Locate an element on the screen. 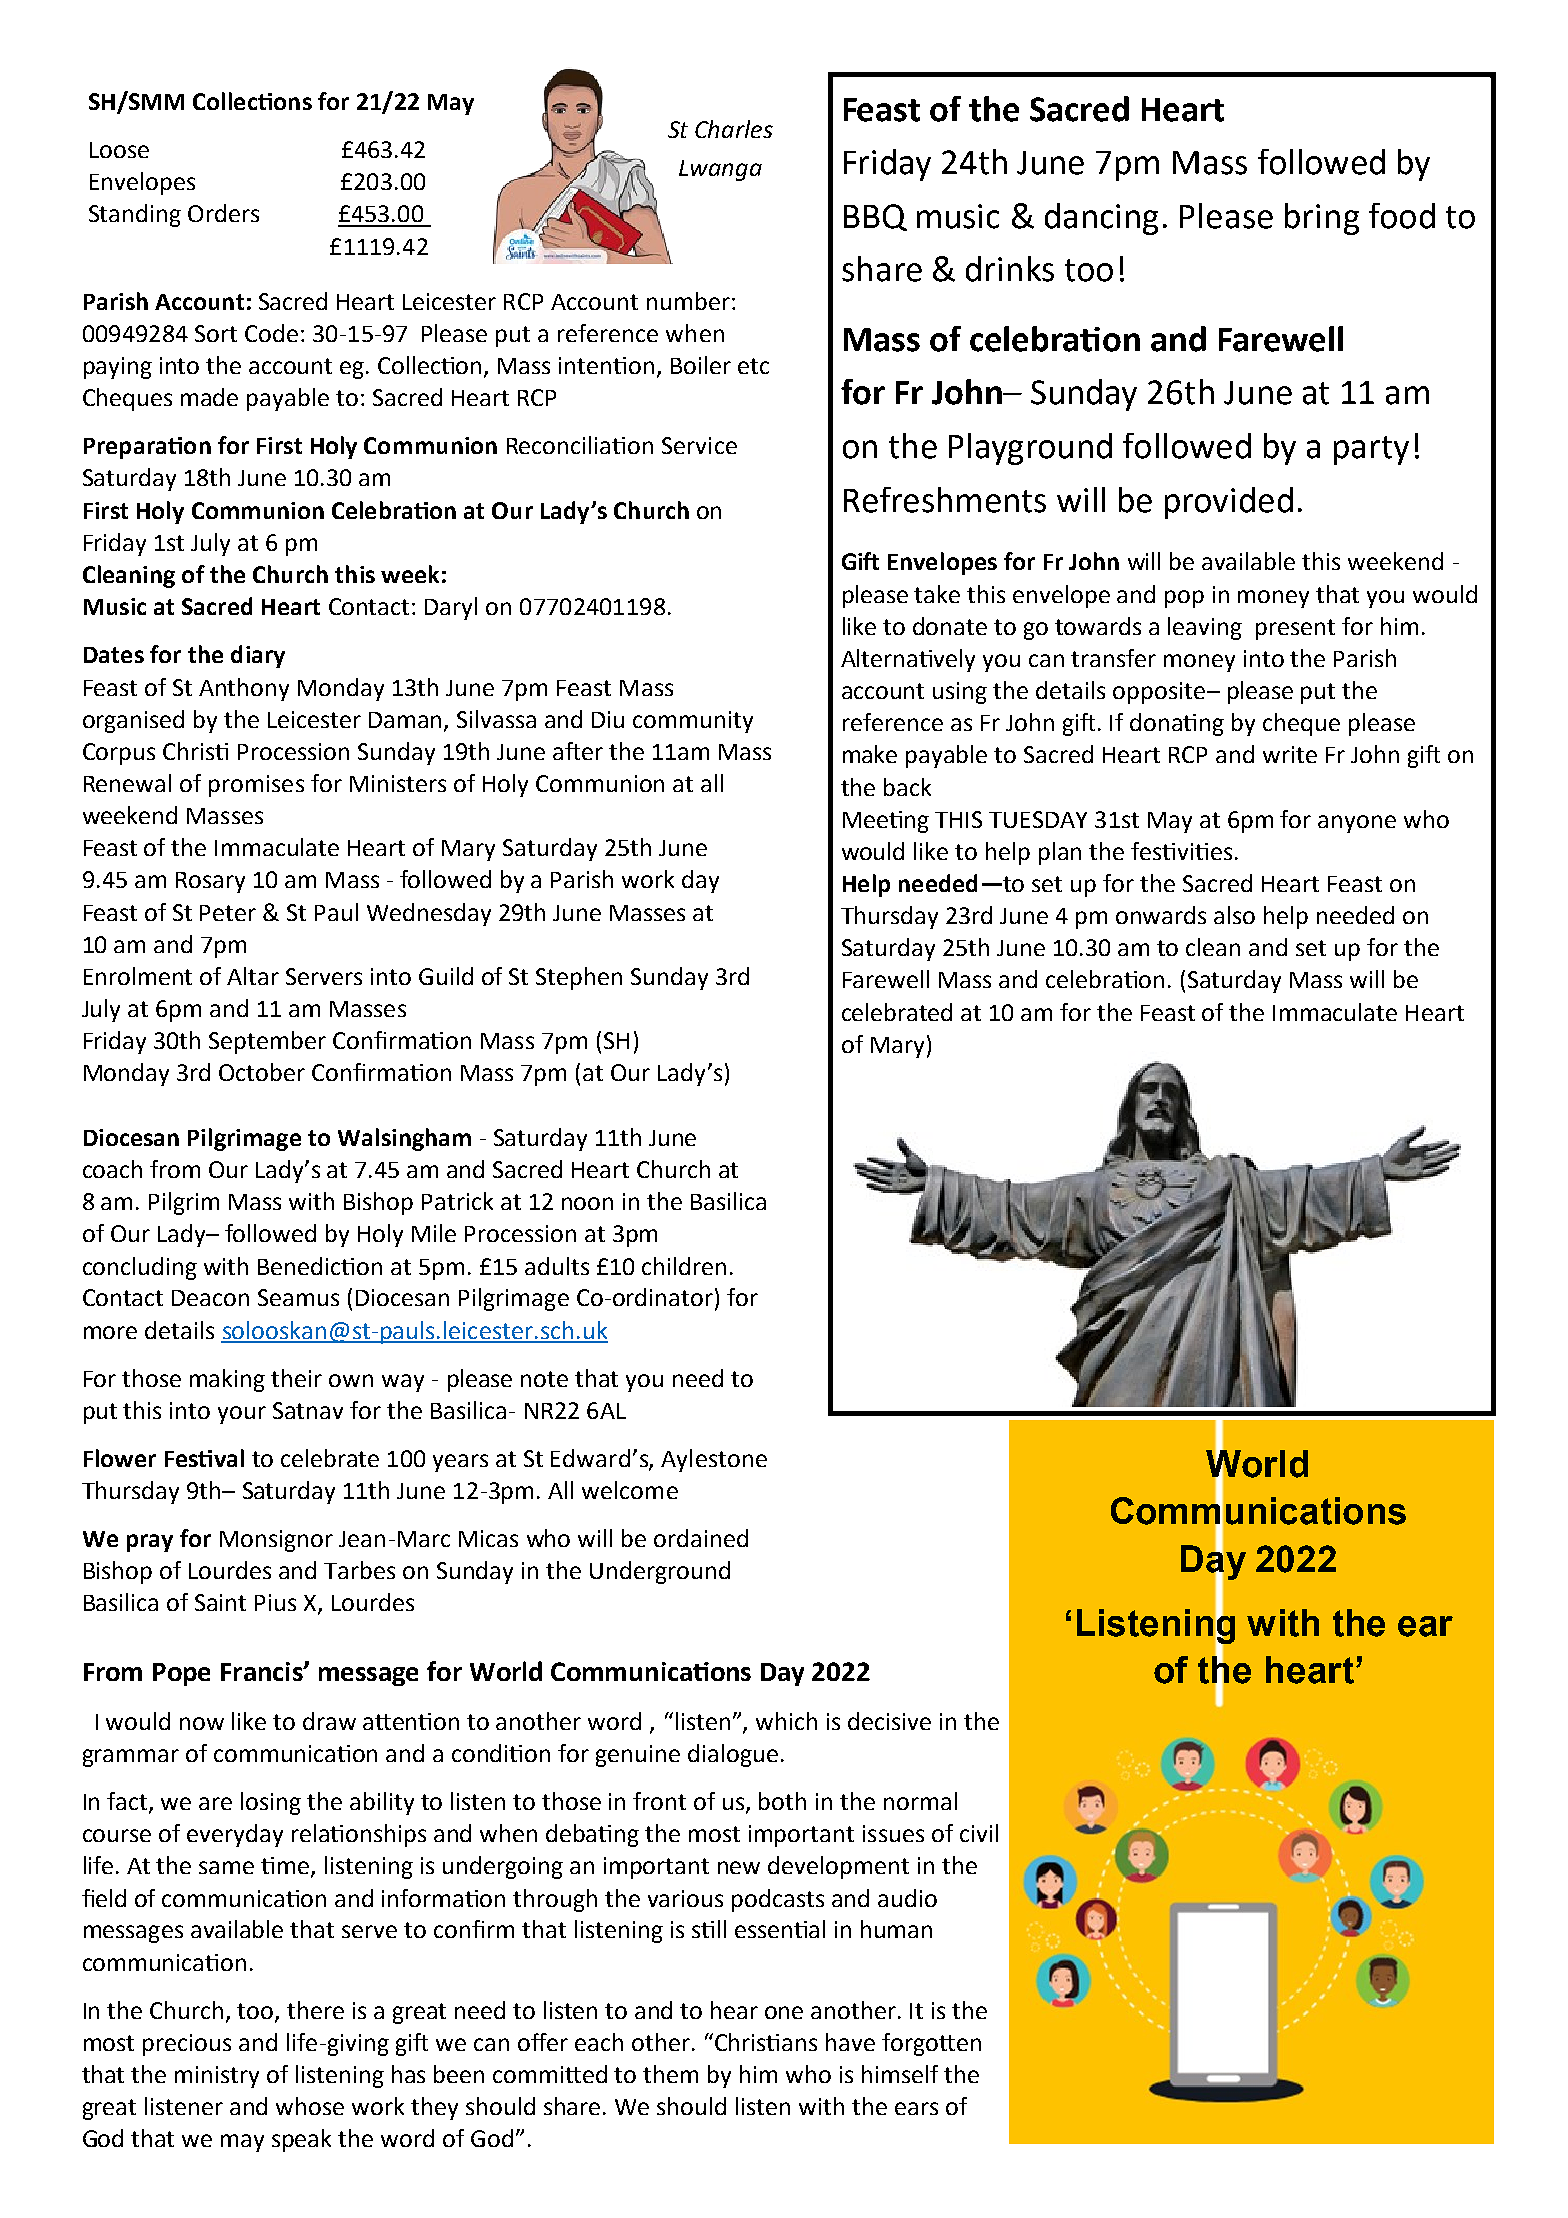  ministry is located at coordinates (217, 2077).
